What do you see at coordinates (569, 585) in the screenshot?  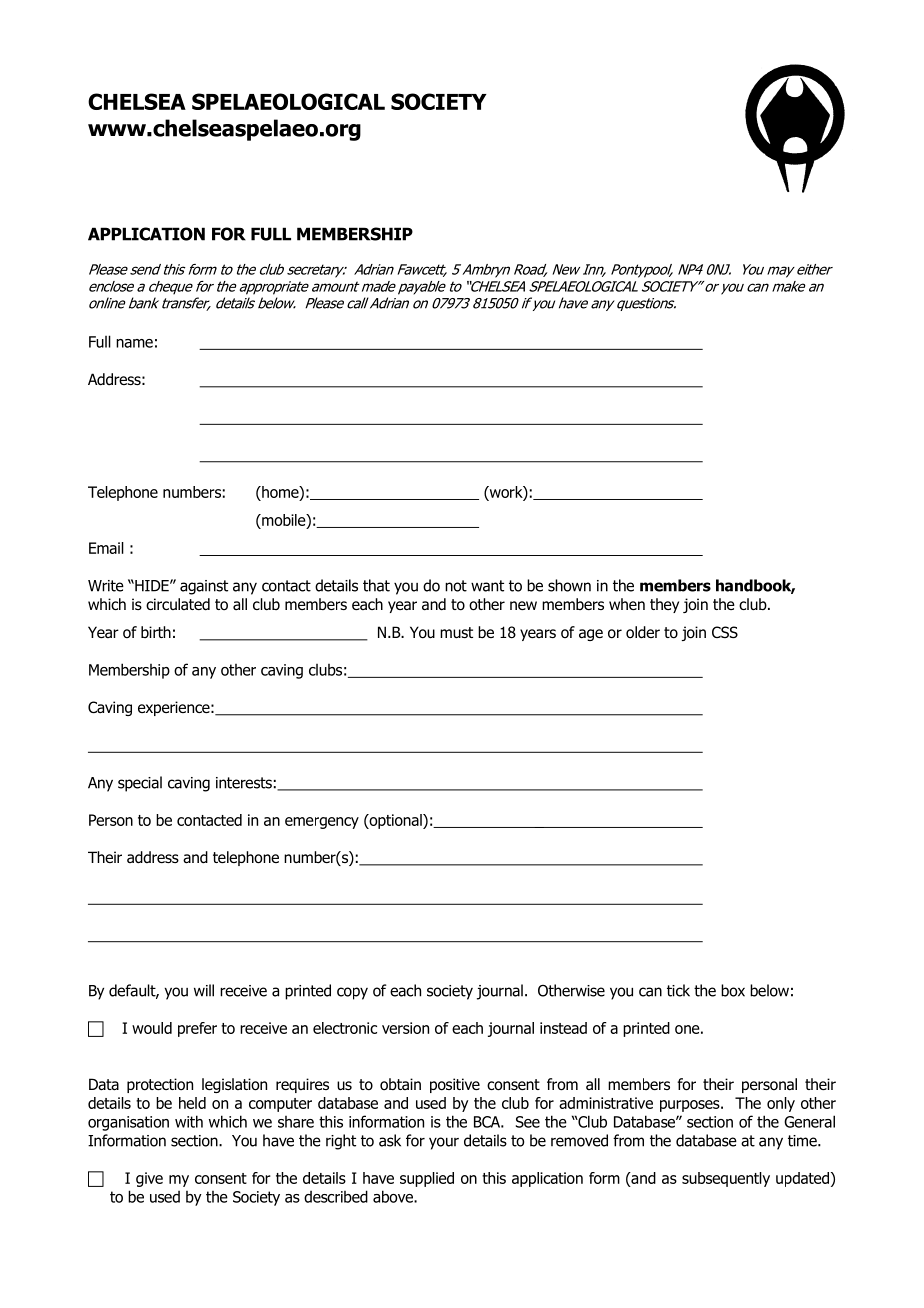 I see `shown` at bounding box center [569, 585].
